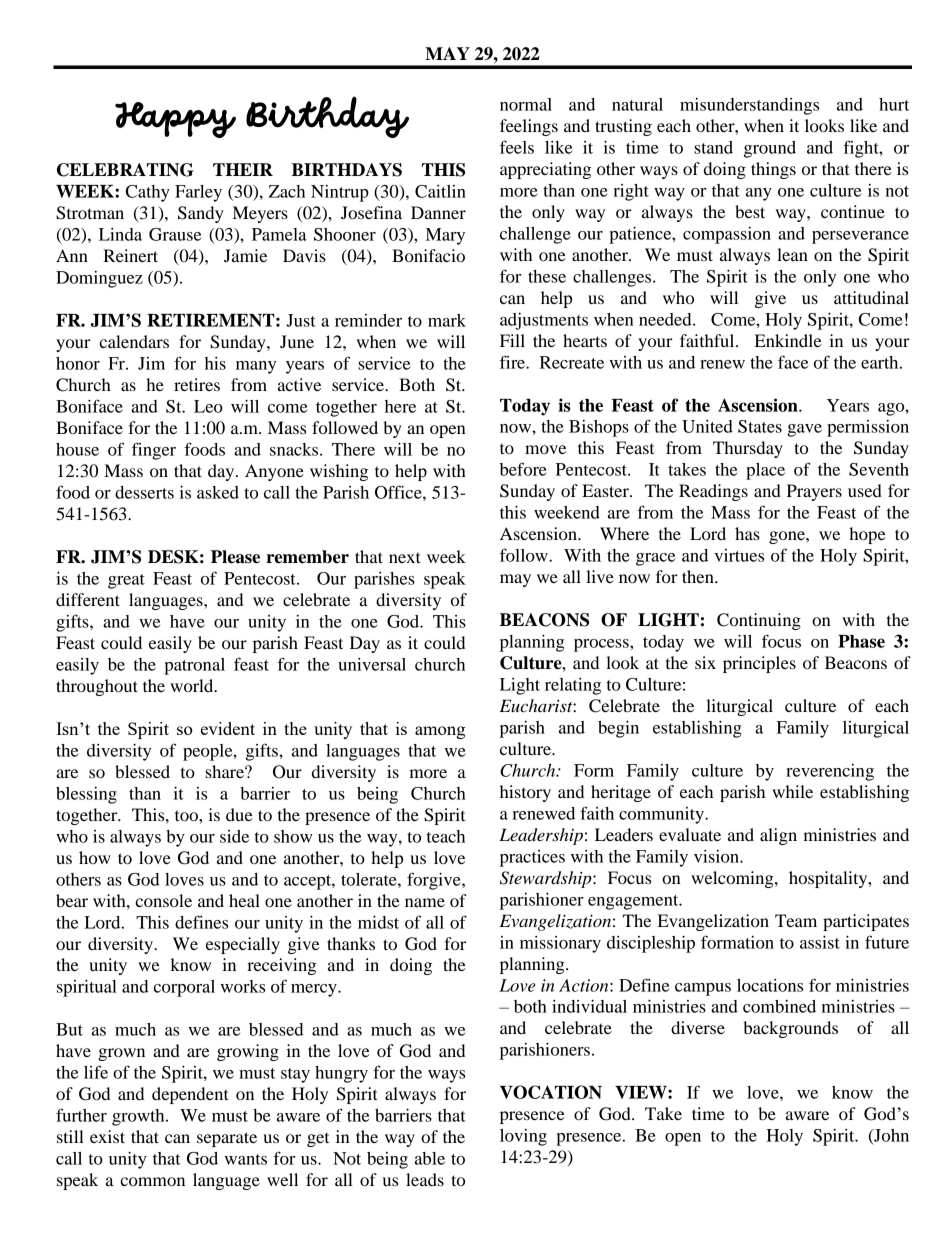  What do you see at coordinates (523, 469) in the document?
I see `before` at bounding box center [523, 469].
